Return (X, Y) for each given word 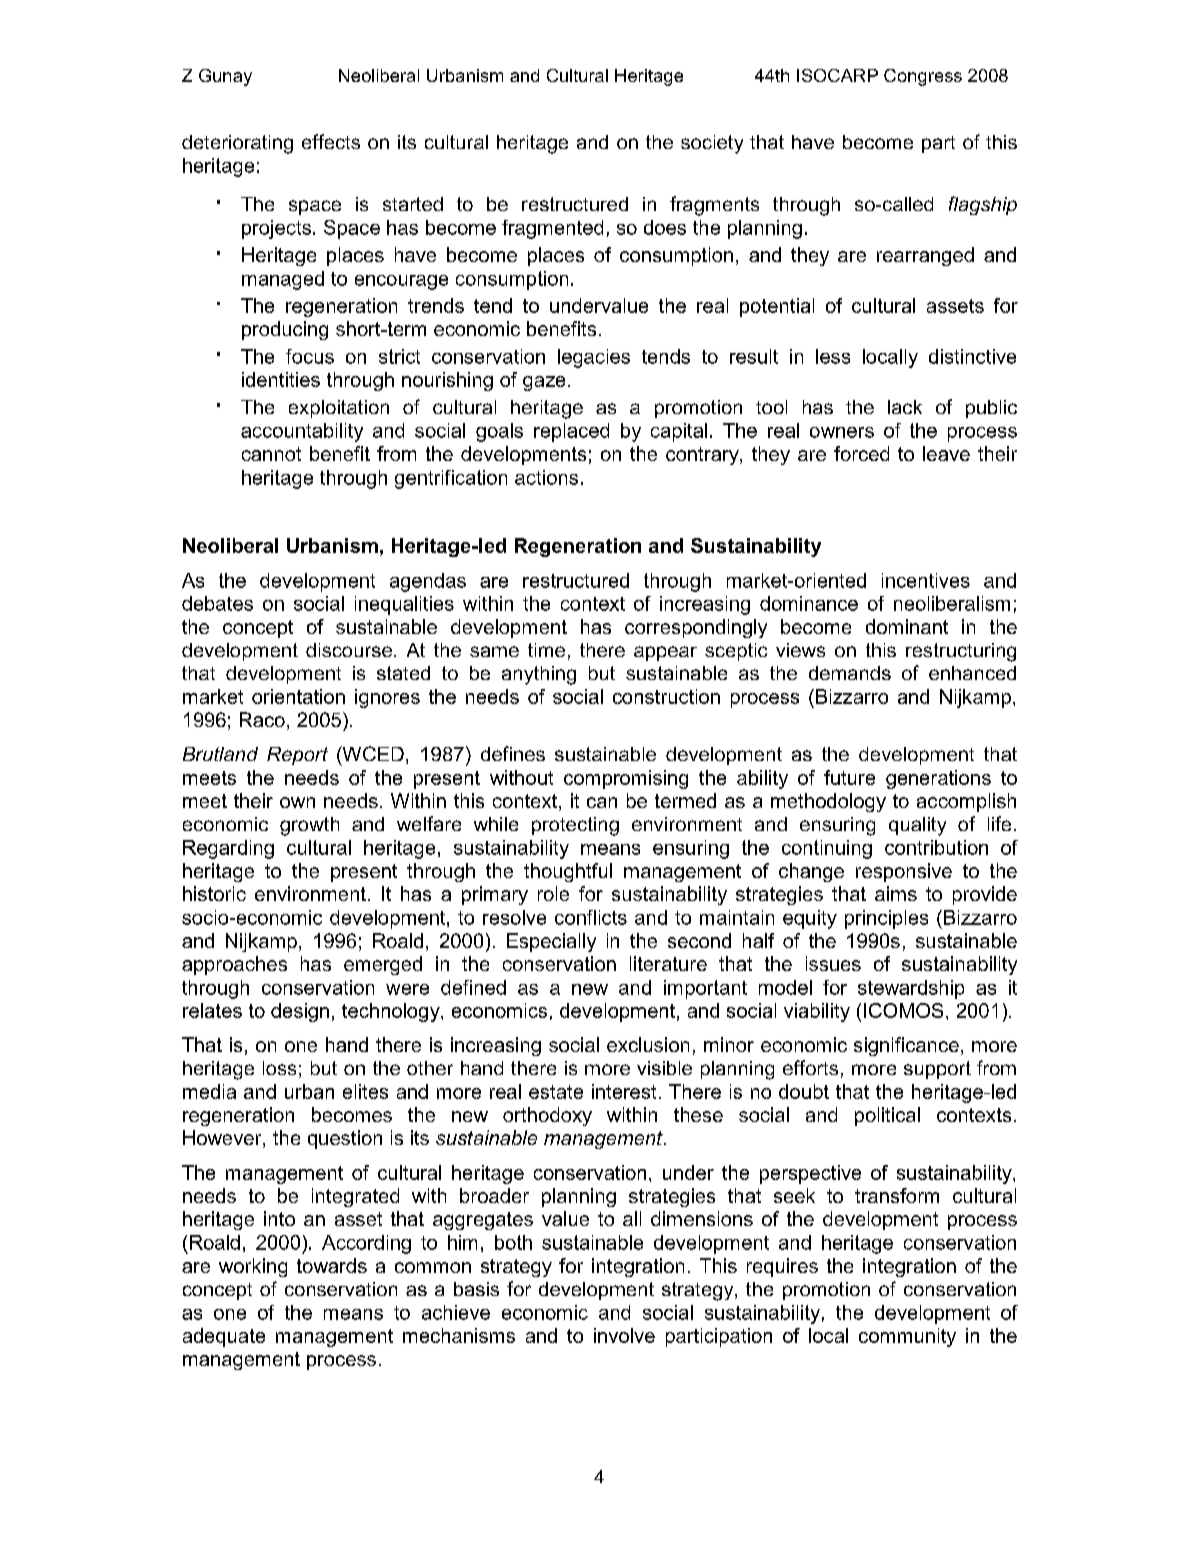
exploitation (339, 409)
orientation (298, 696)
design (300, 1012)
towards (332, 1265)
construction (666, 696)
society (712, 144)
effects (331, 141)
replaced (571, 432)
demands (850, 673)
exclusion (648, 1044)
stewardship (911, 989)
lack (905, 407)
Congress (923, 77)
